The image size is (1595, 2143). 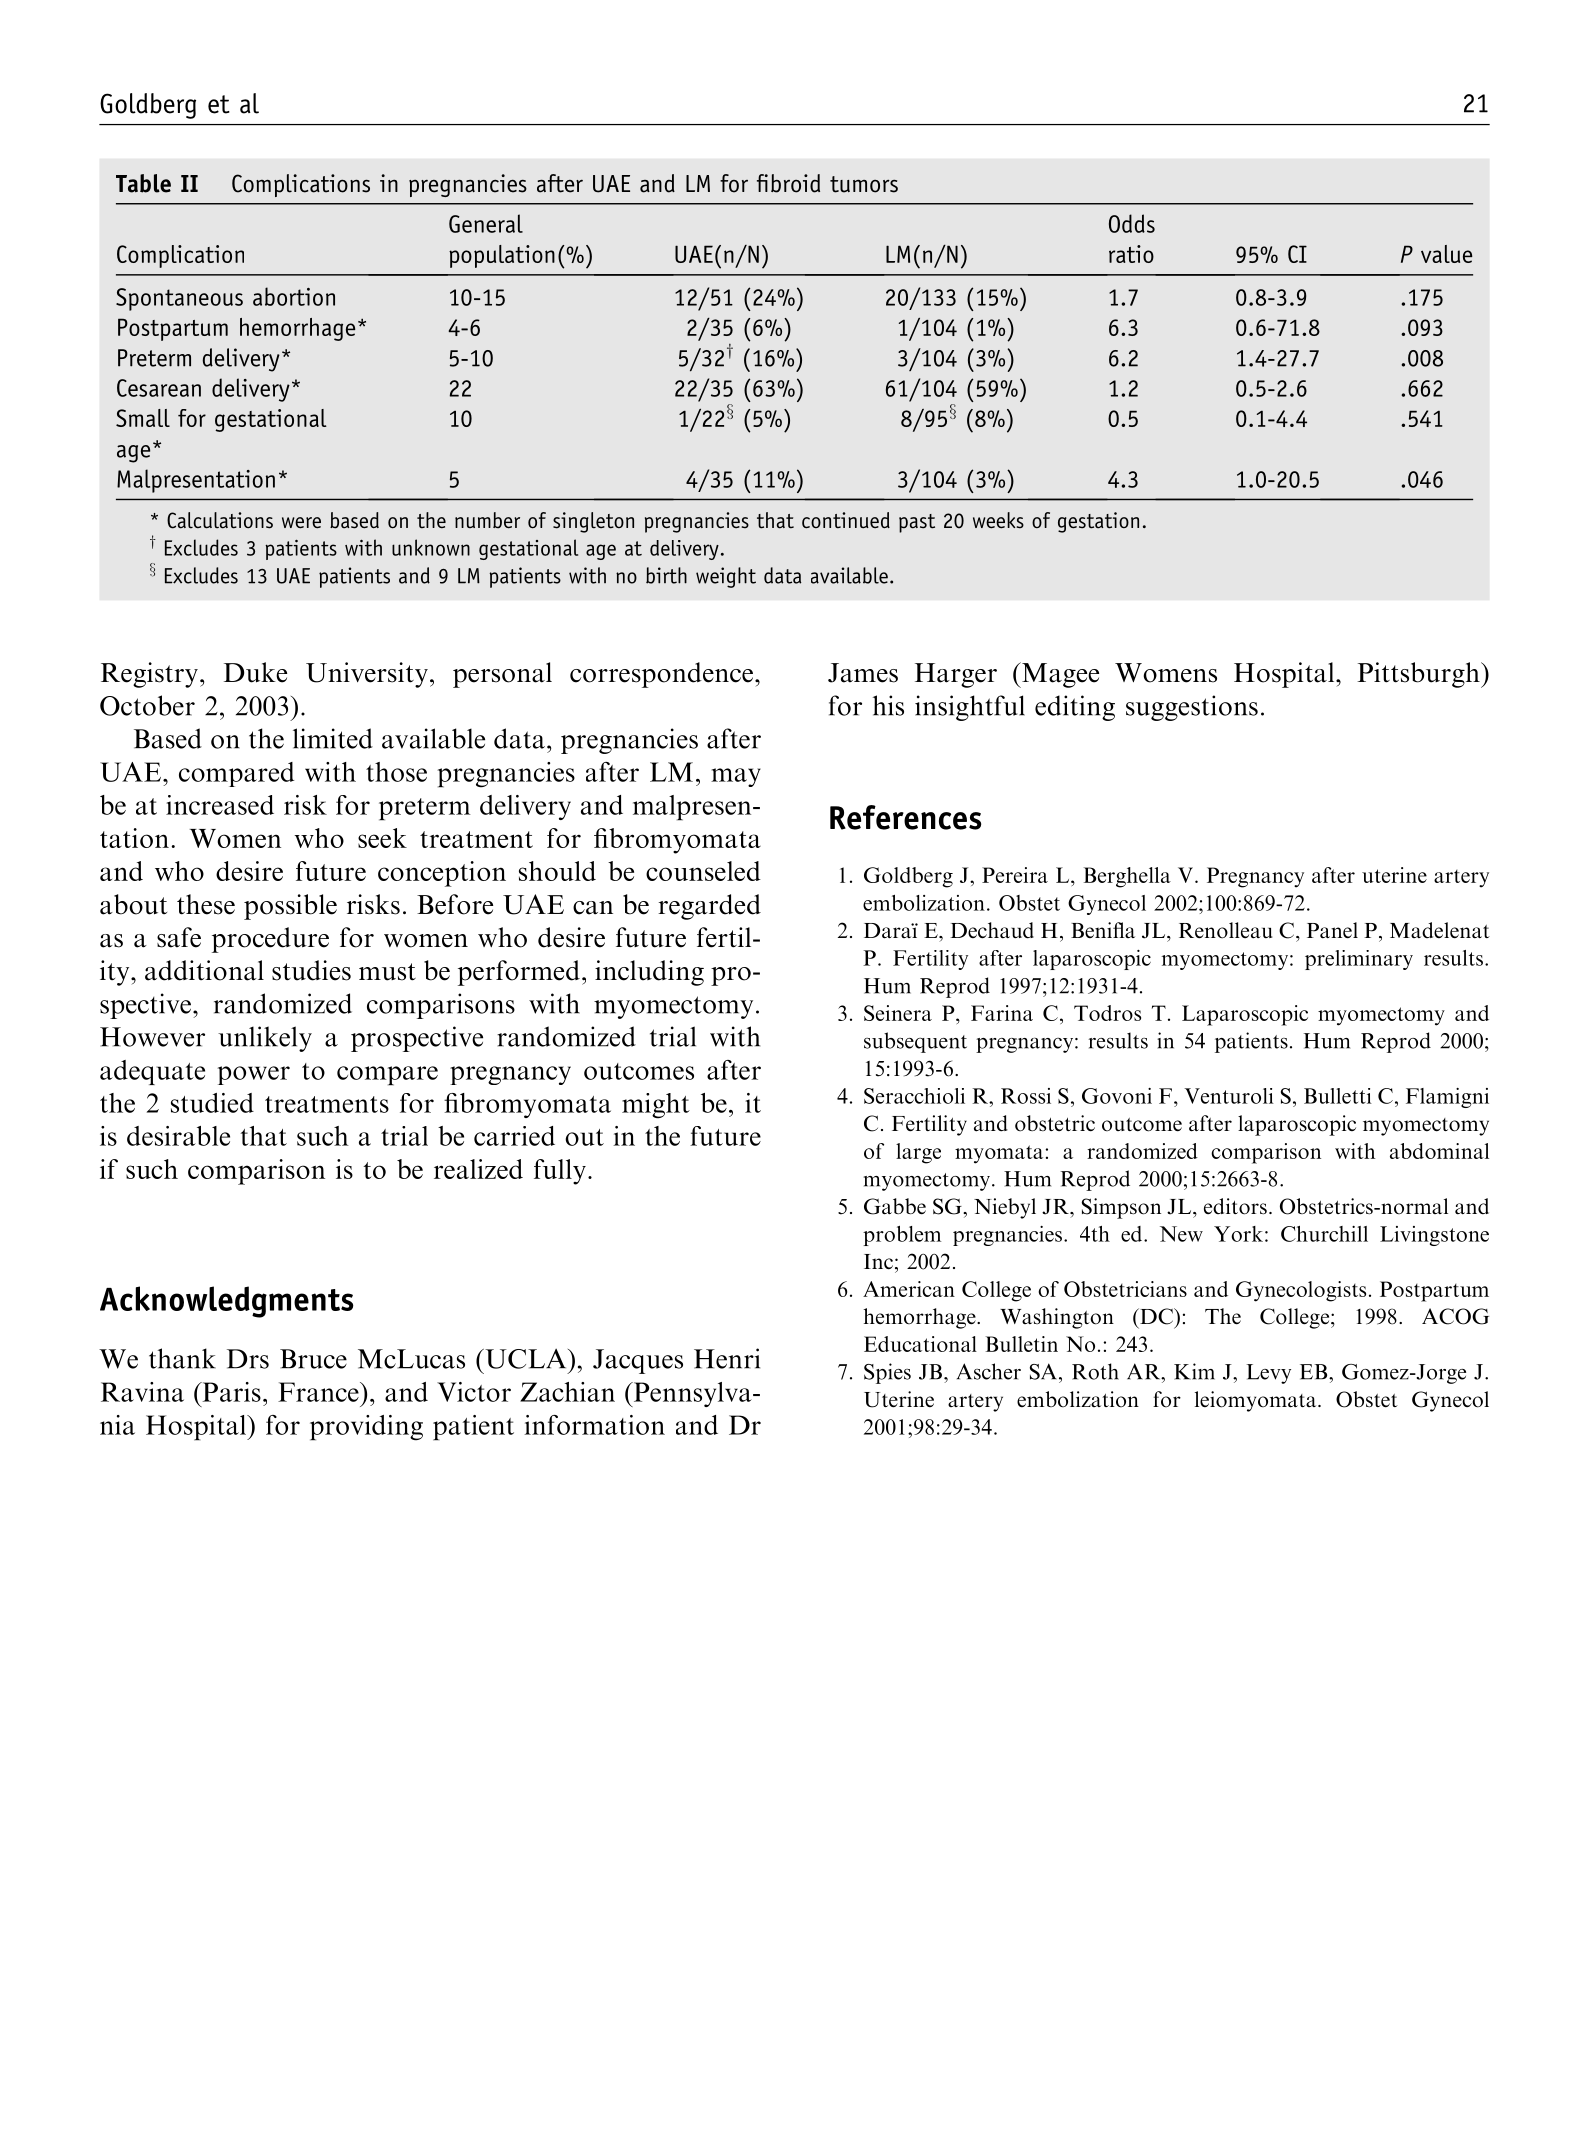 What do you see at coordinates (998, 520) in the screenshot?
I see `weeks` at bounding box center [998, 520].
